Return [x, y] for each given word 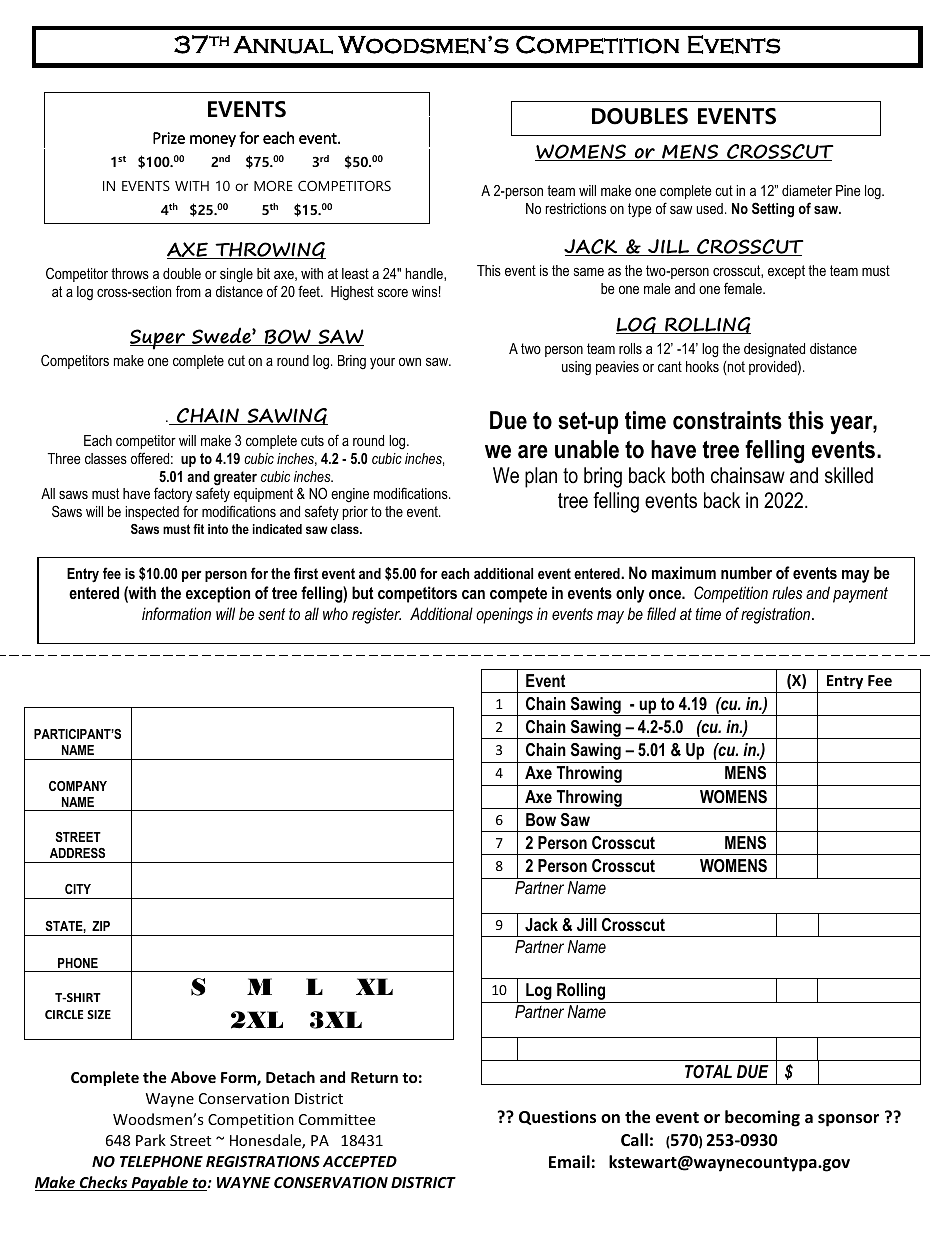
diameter [807, 190]
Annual [283, 45]
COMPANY [78, 786]
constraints [727, 420]
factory [173, 496]
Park [151, 1140]
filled [661, 613]
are [533, 452]
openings [504, 615]
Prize [169, 138]
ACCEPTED [360, 1161]
